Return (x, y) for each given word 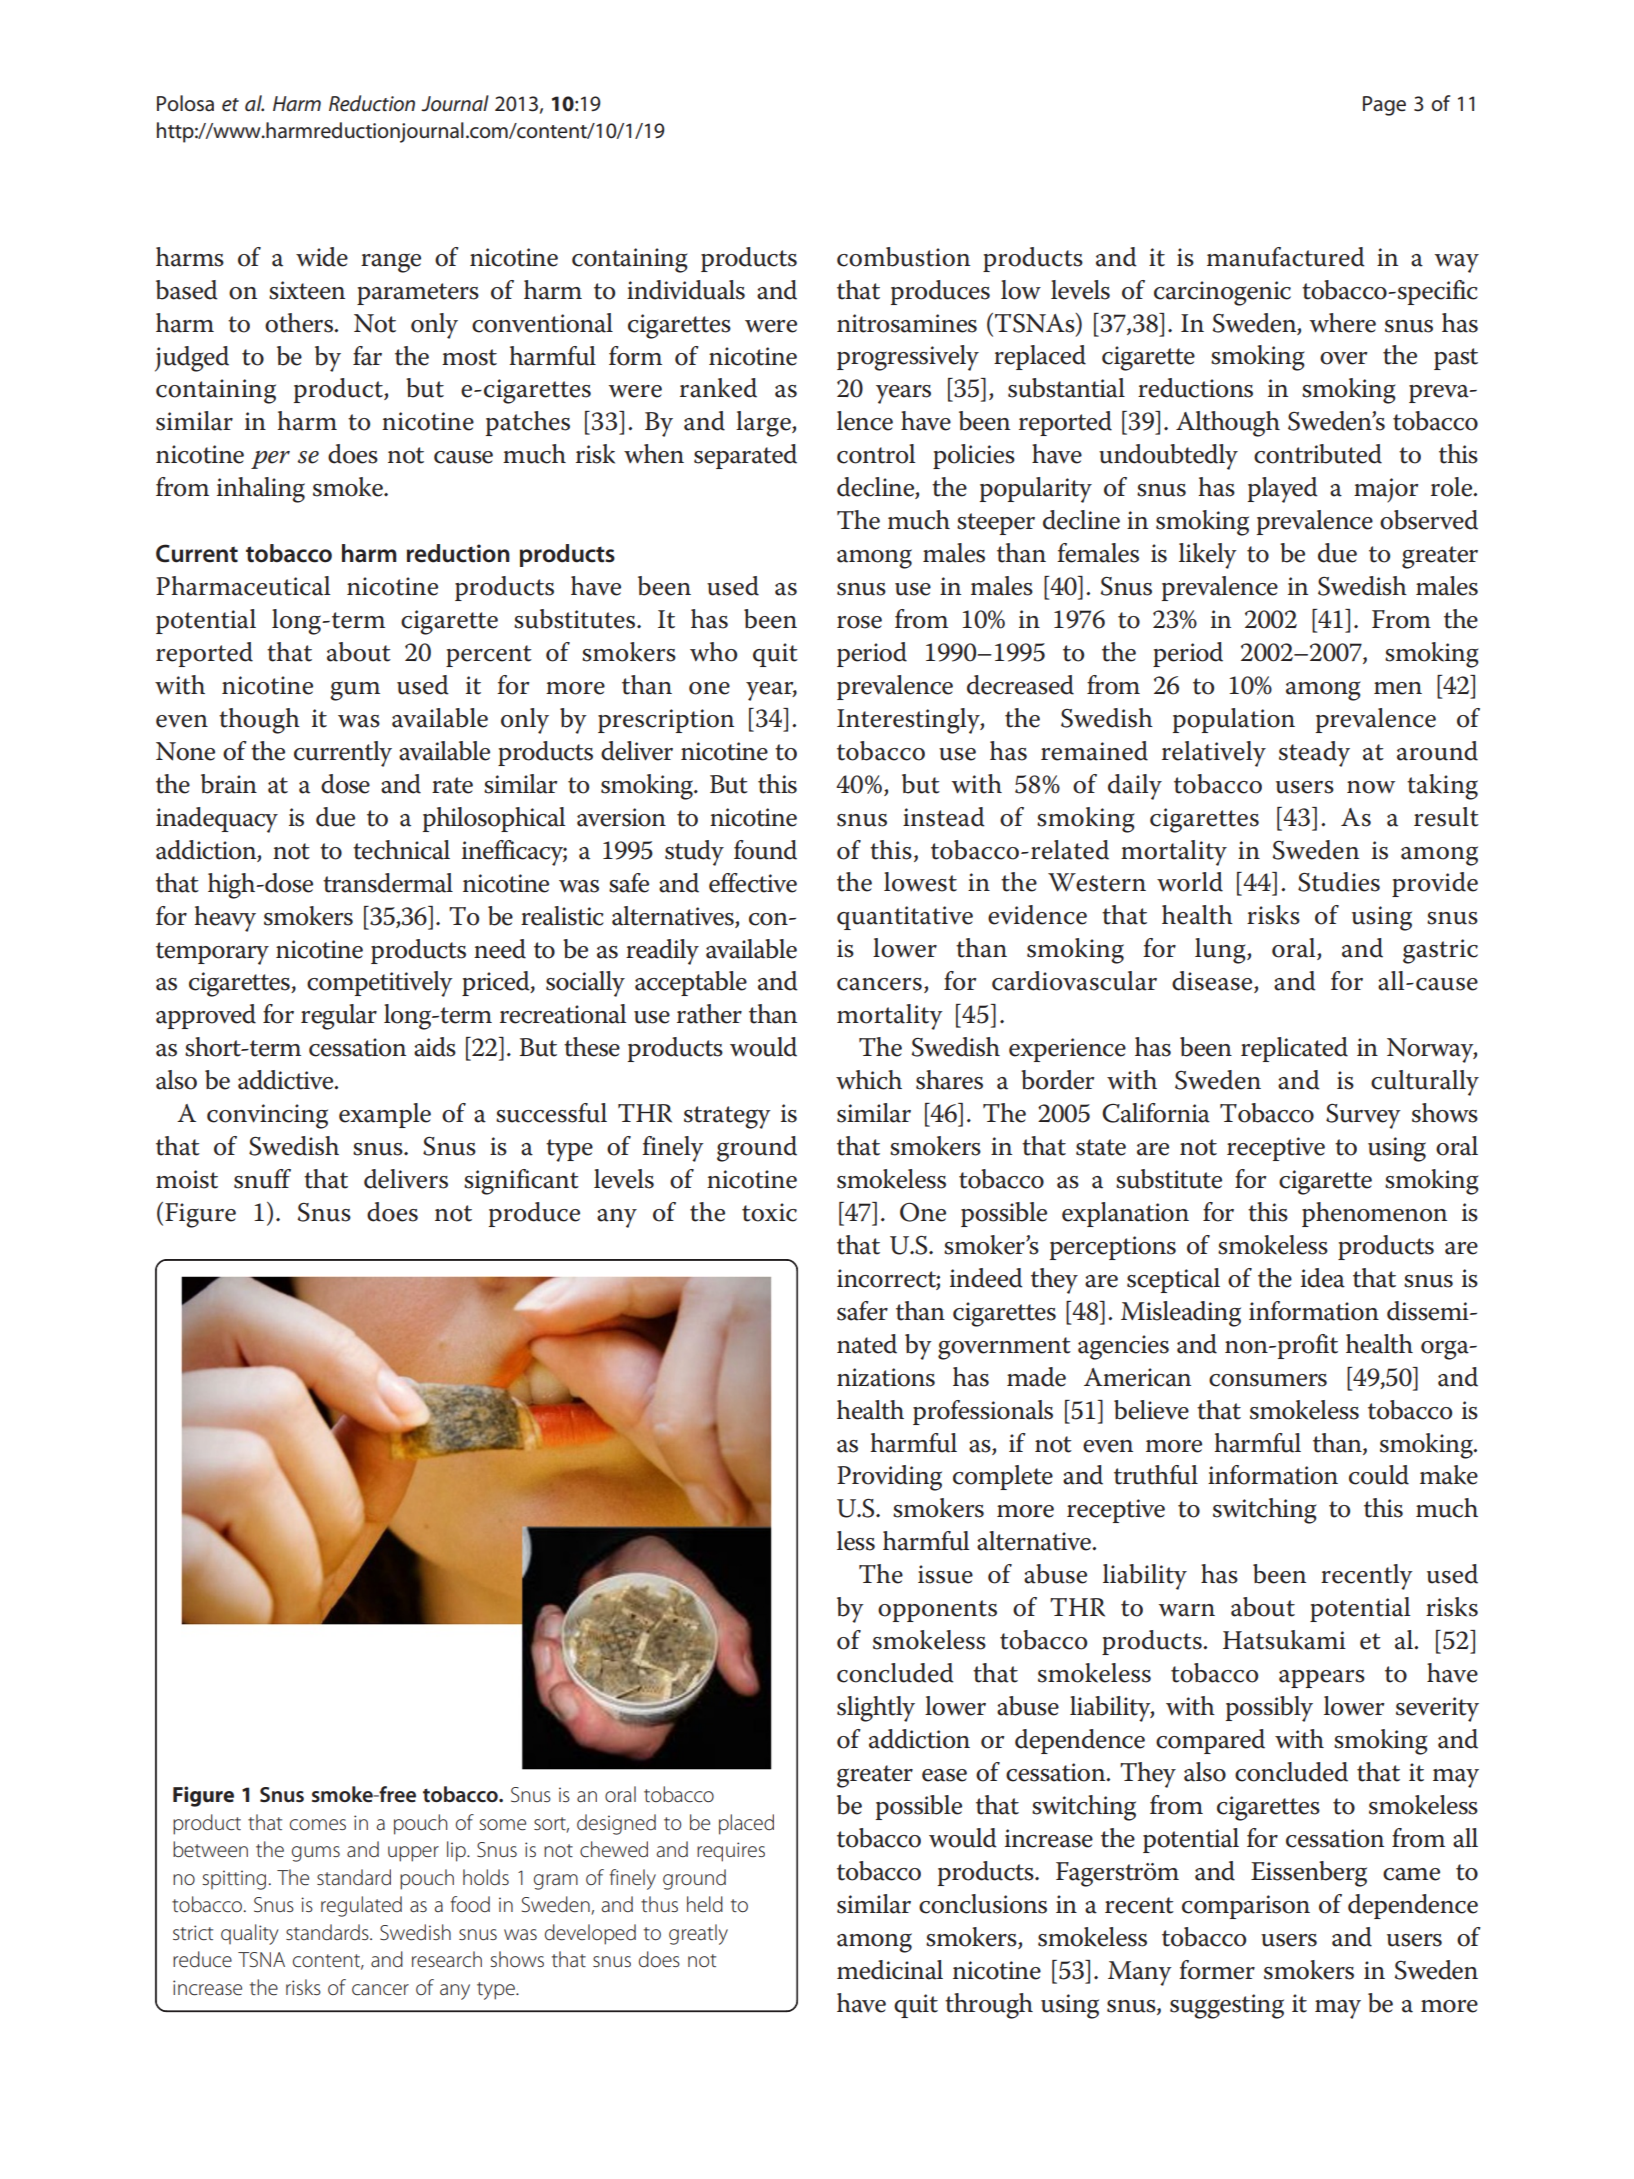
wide (322, 257)
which (869, 1080)
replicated (1294, 1049)
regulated (361, 1906)
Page (1384, 106)
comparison (1246, 1907)
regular (339, 1017)
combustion (903, 257)
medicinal (890, 1970)
